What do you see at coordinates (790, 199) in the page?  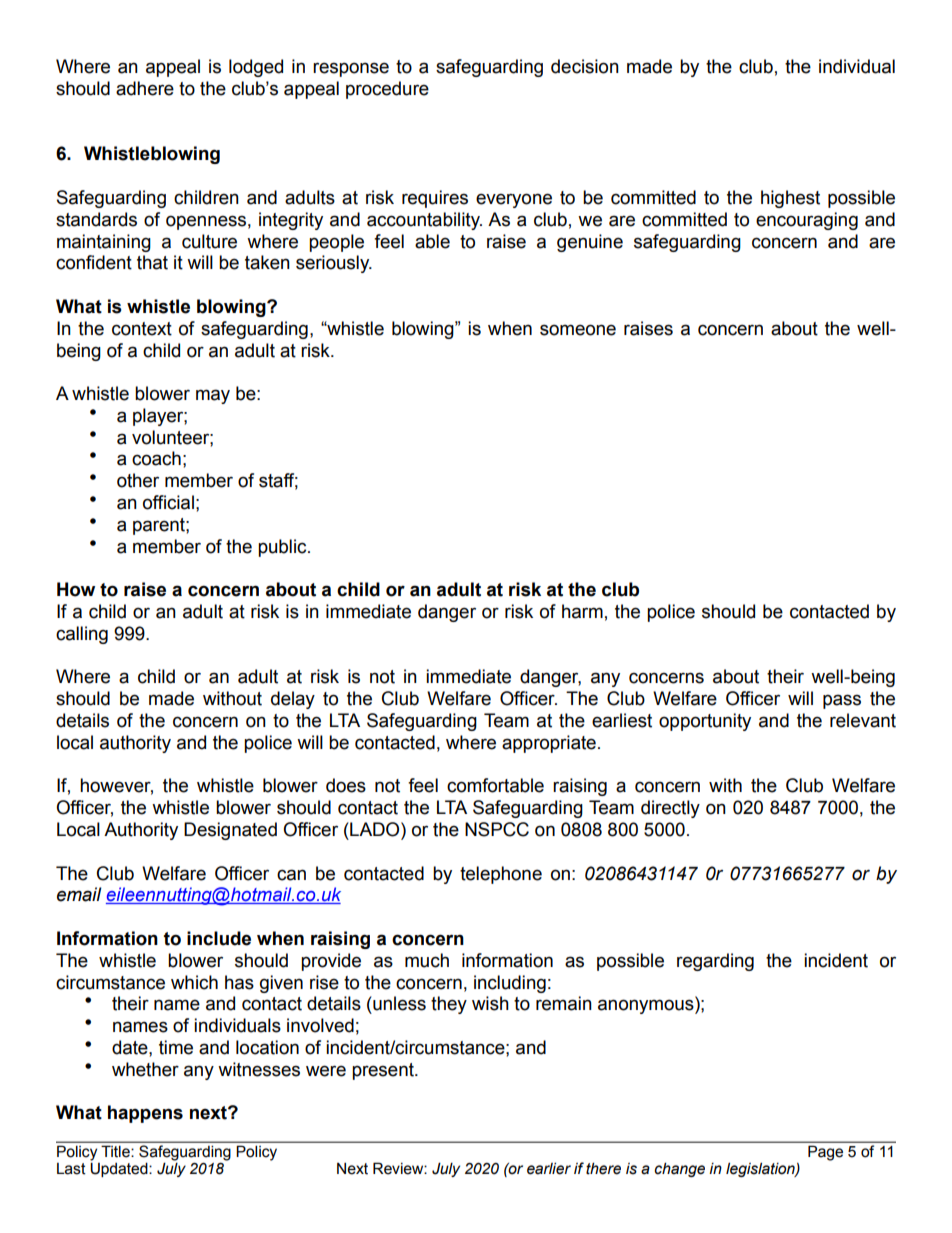 I see `highest` at bounding box center [790, 199].
